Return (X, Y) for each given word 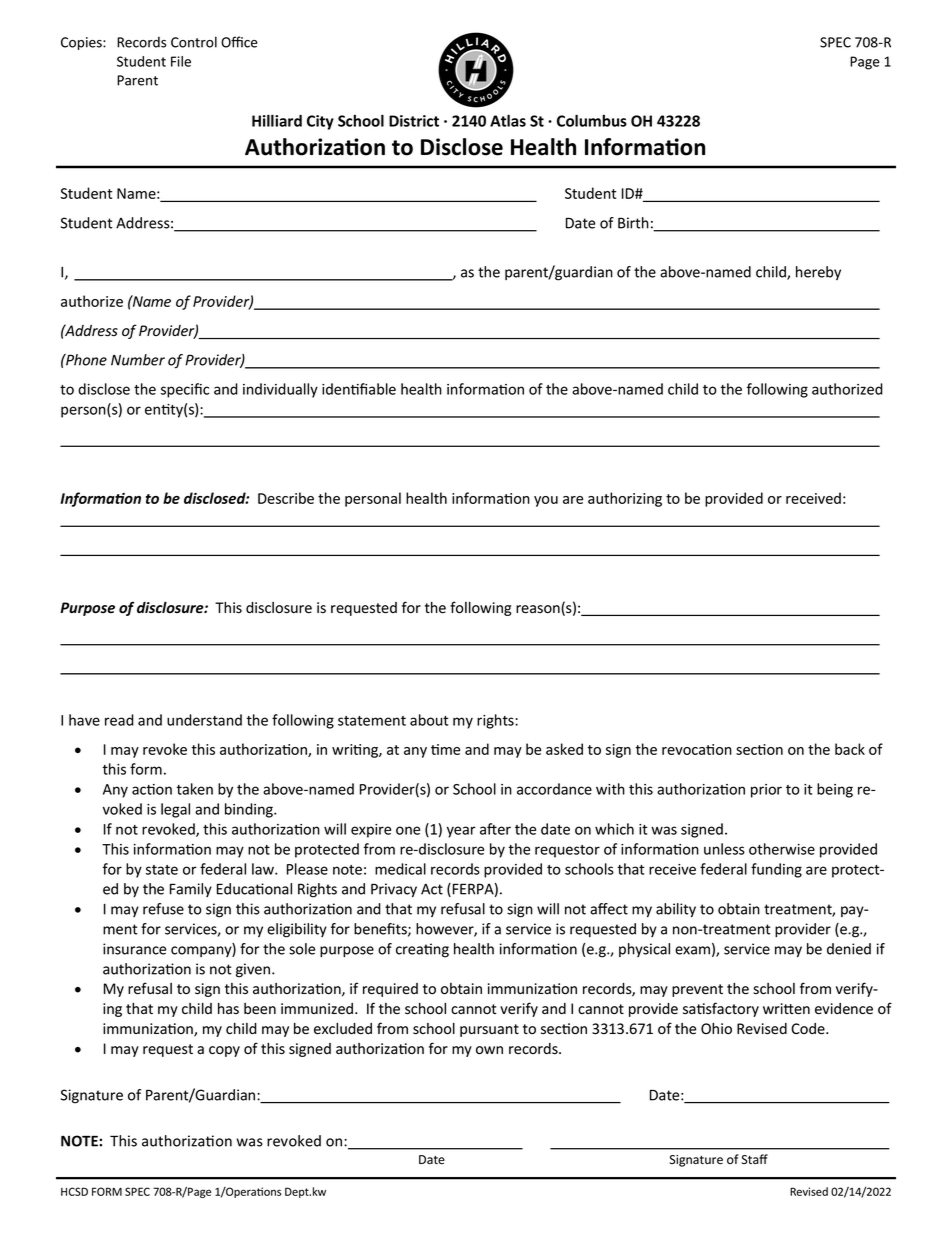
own (489, 1050)
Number (138, 360)
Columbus (592, 120)
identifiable (359, 389)
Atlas (508, 120)
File (181, 61)
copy (224, 1051)
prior (766, 791)
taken (194, 789)
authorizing (625, 499)
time (445, 749)
